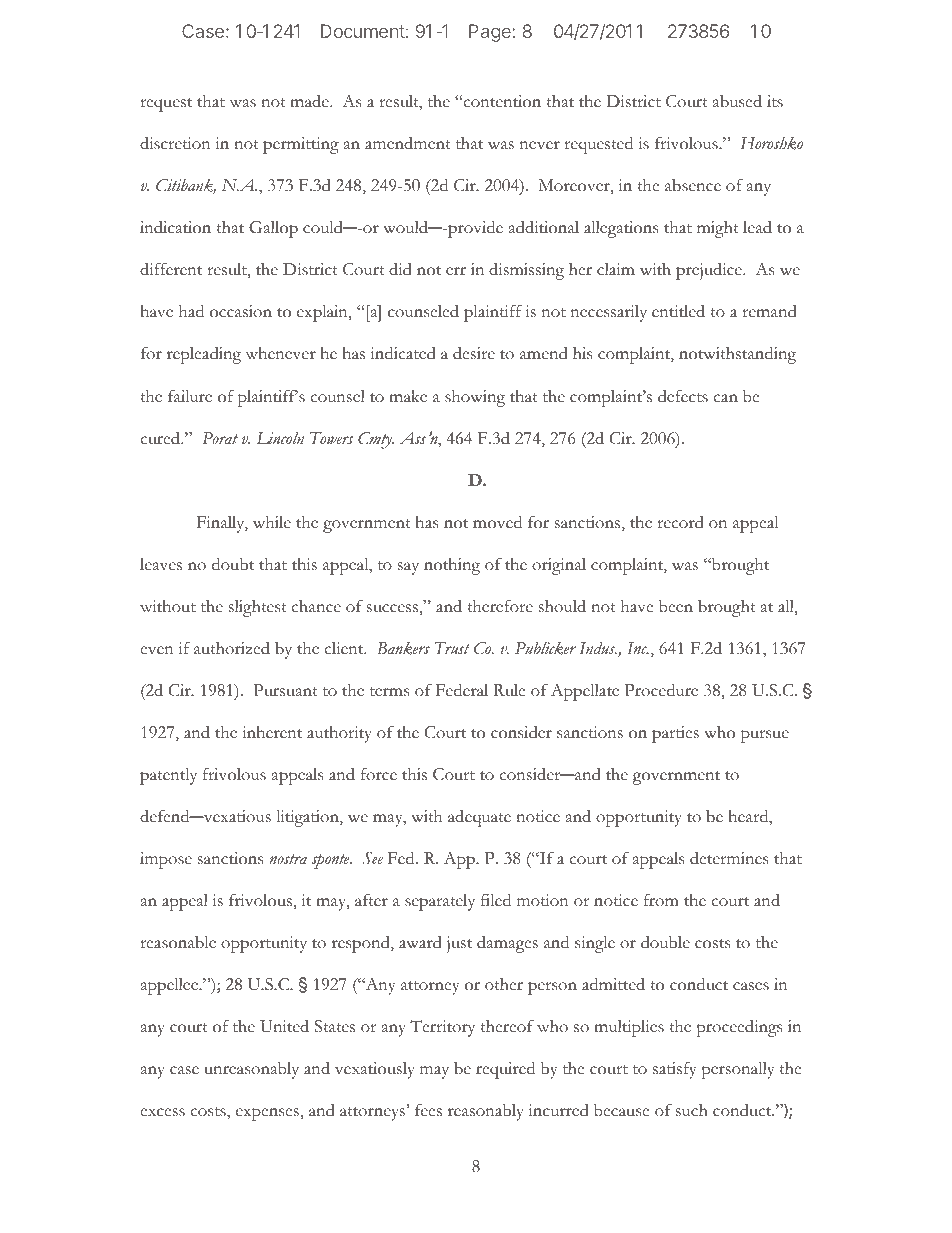 The height and width of the screenshot is (1233, 952). I want to click on made, so click(310, 101).
